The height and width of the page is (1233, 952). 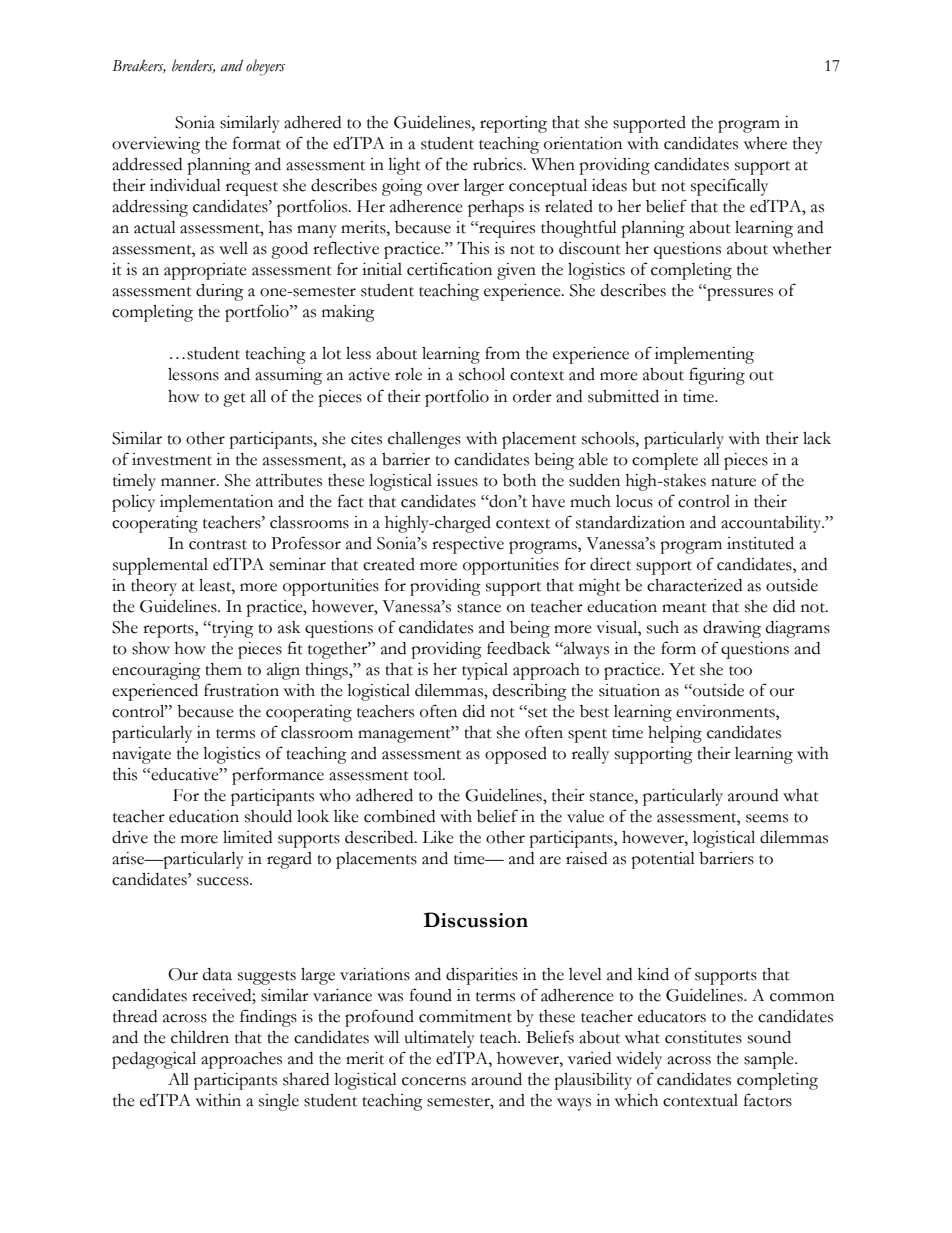 What do you see at coordinates (141, 755) in the page?
I see `navigate` at bounding box center [141, 755].
